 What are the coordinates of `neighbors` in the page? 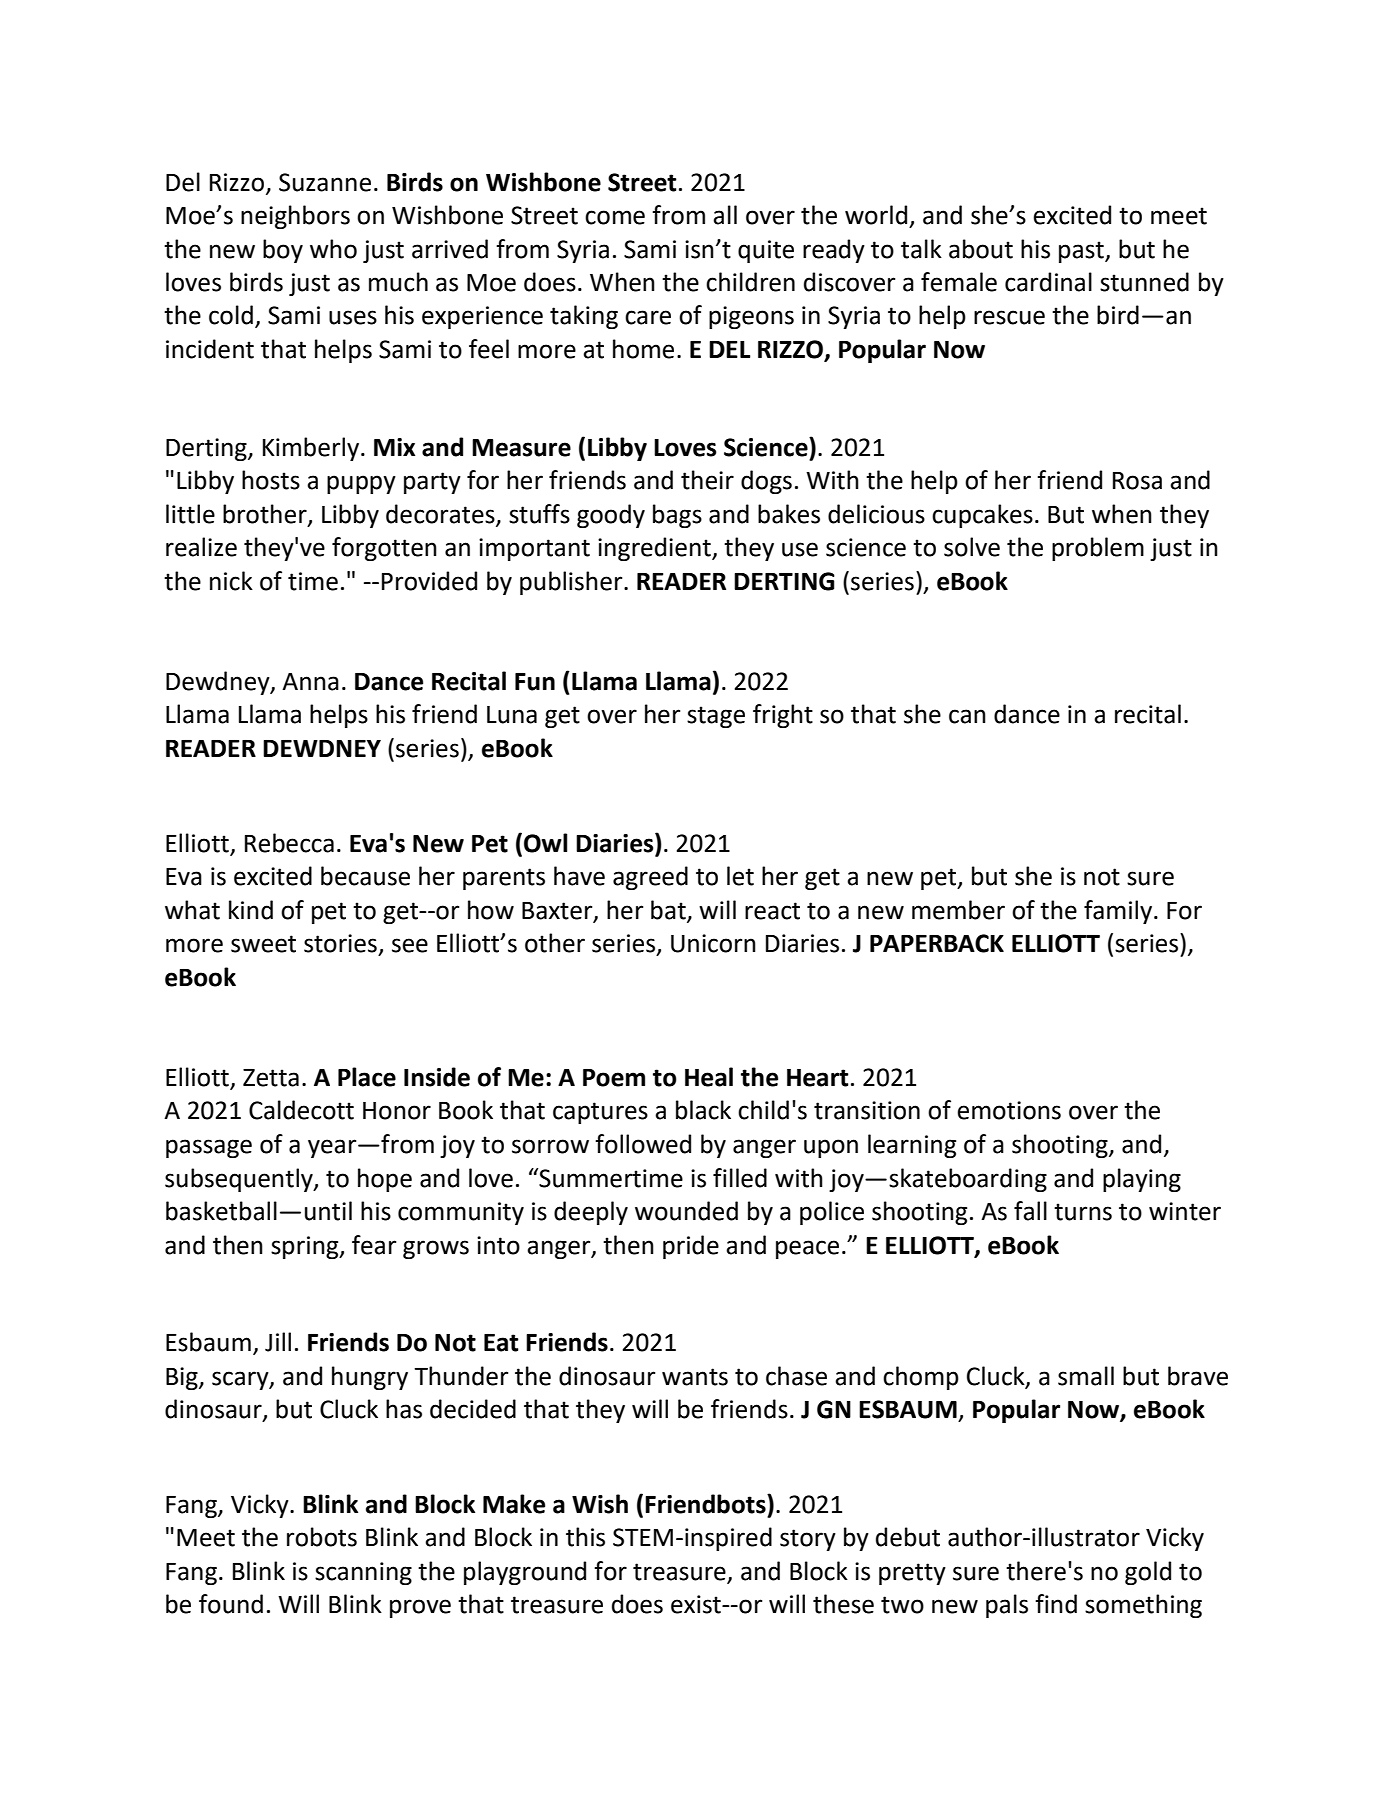 It's located at (295, 217).
